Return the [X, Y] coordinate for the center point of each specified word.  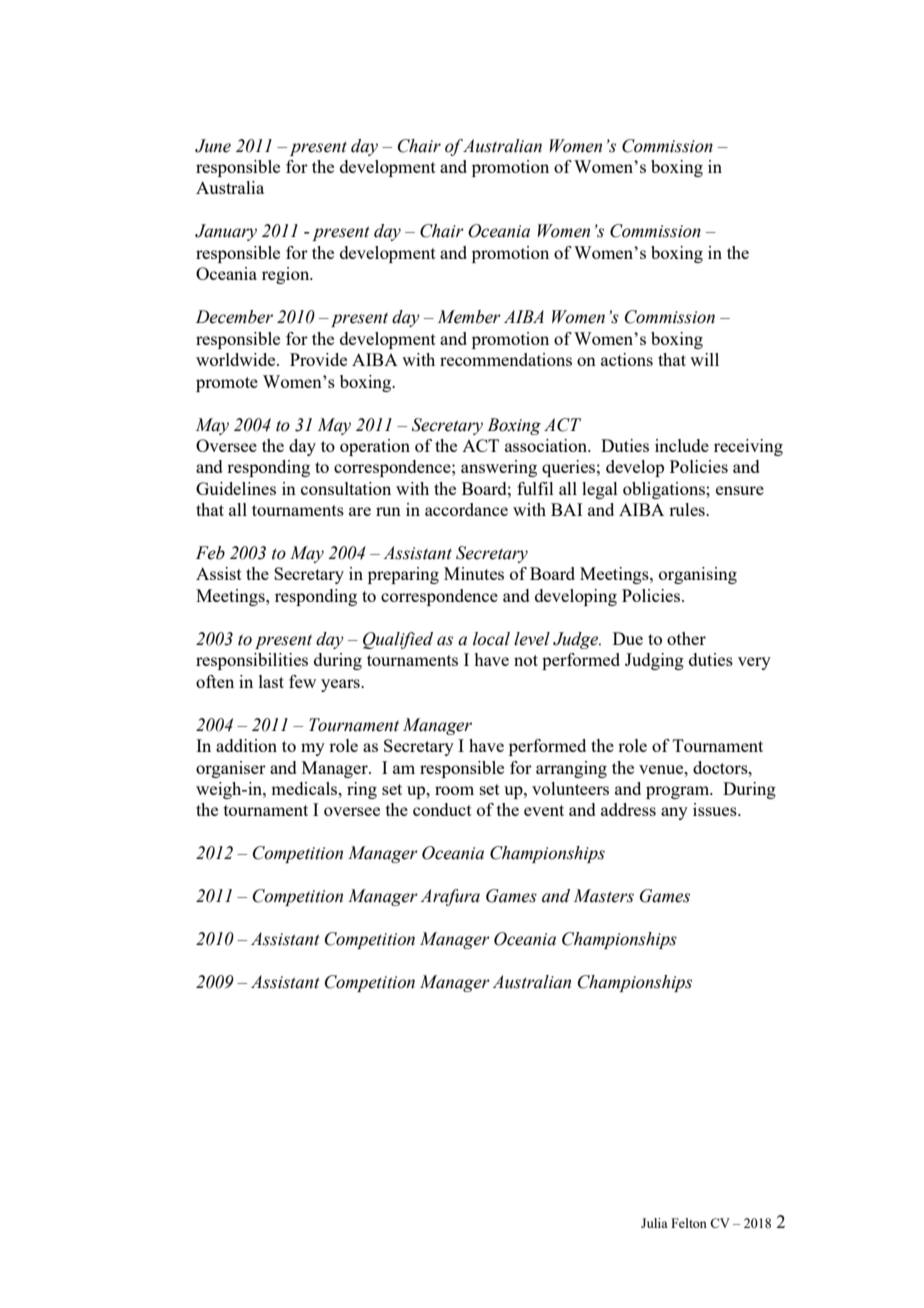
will [704, 359]
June [213, 146]
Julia [654, 1223]
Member [469, 317]
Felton [689, 1223]
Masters [603, 896]
